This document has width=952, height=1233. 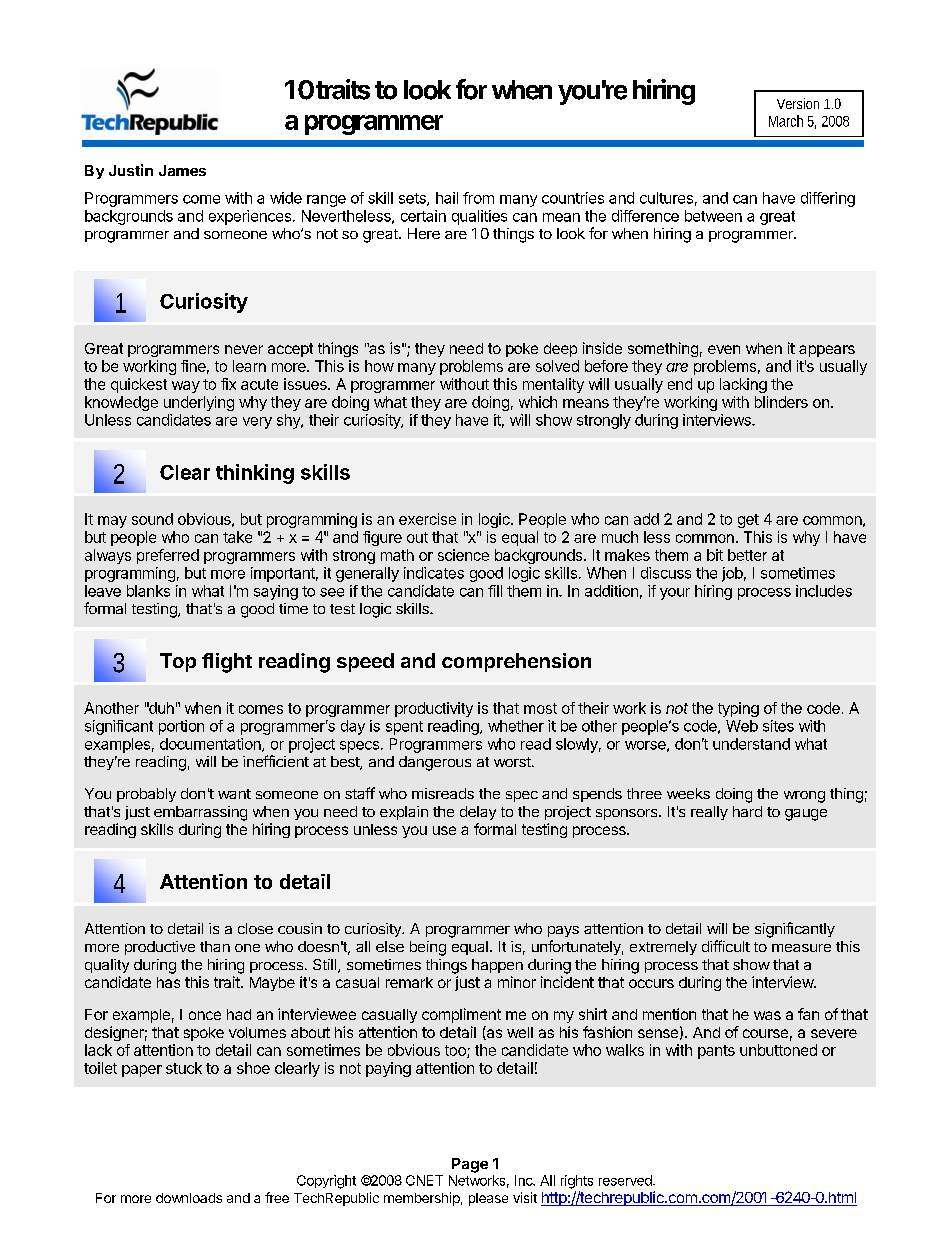 I want to click on March, so click(x=786, y=121).
